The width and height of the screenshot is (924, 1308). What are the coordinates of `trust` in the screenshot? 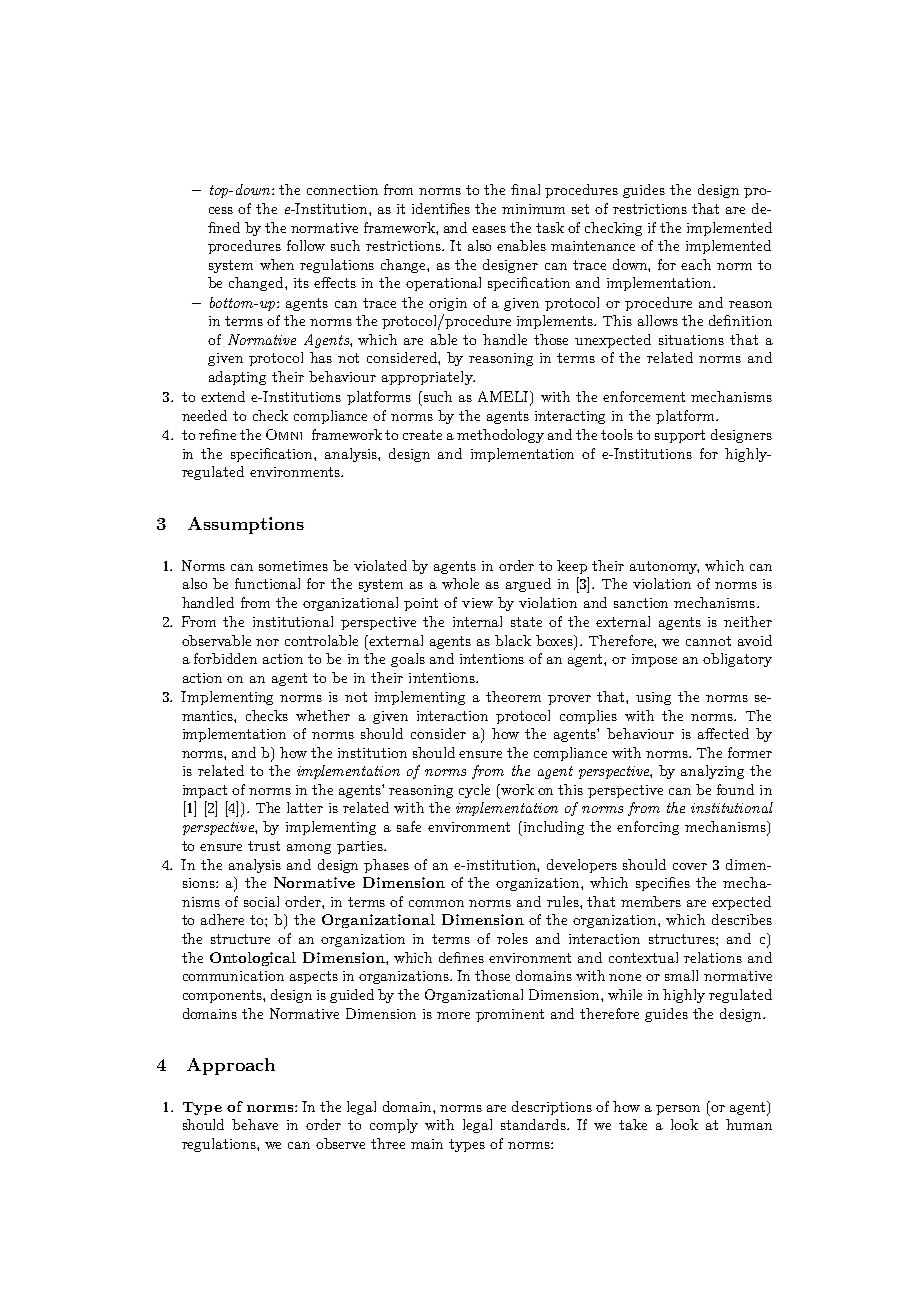 It's located at (264, 846).
